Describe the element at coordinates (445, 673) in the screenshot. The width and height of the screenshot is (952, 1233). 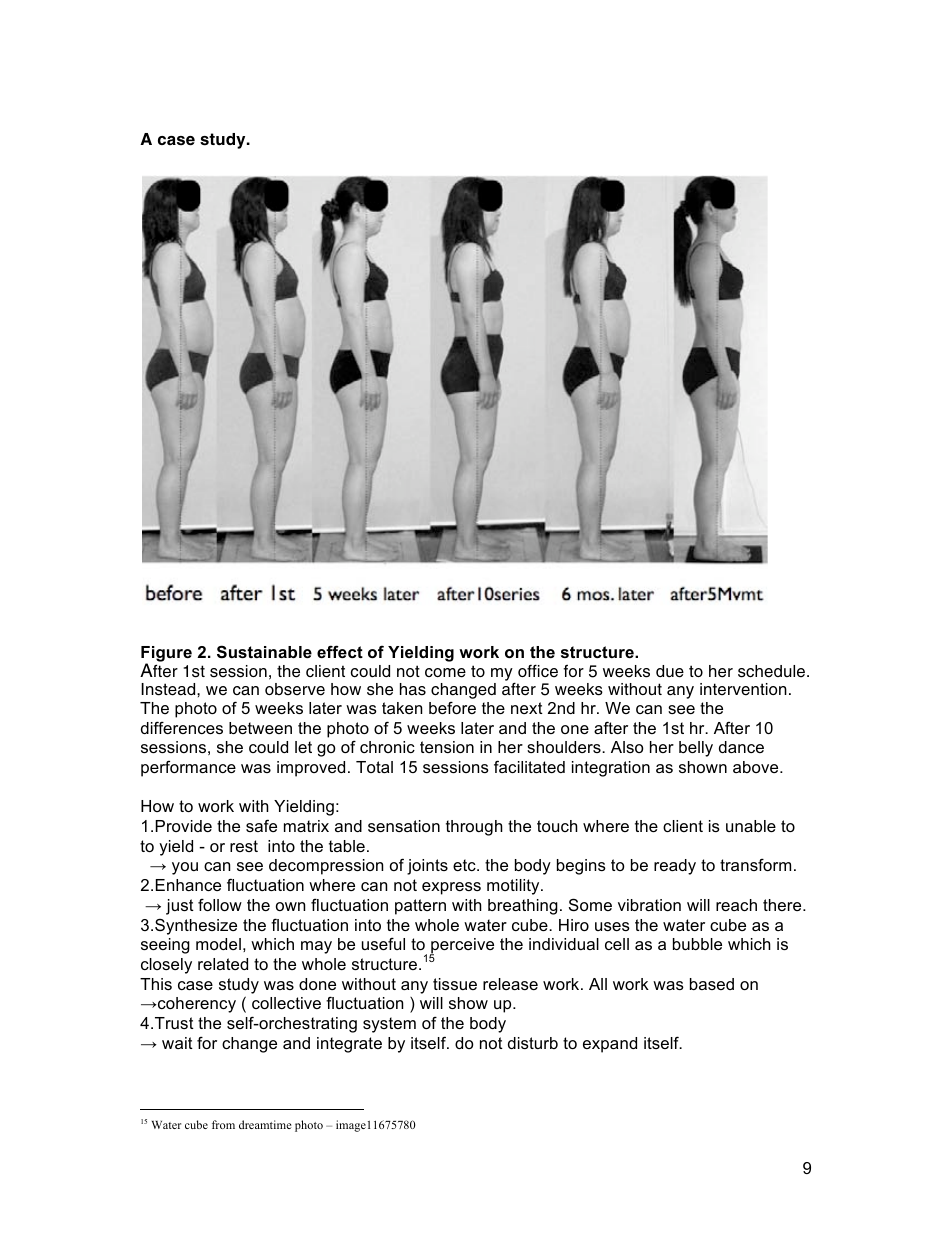
I see `come` at that location.
